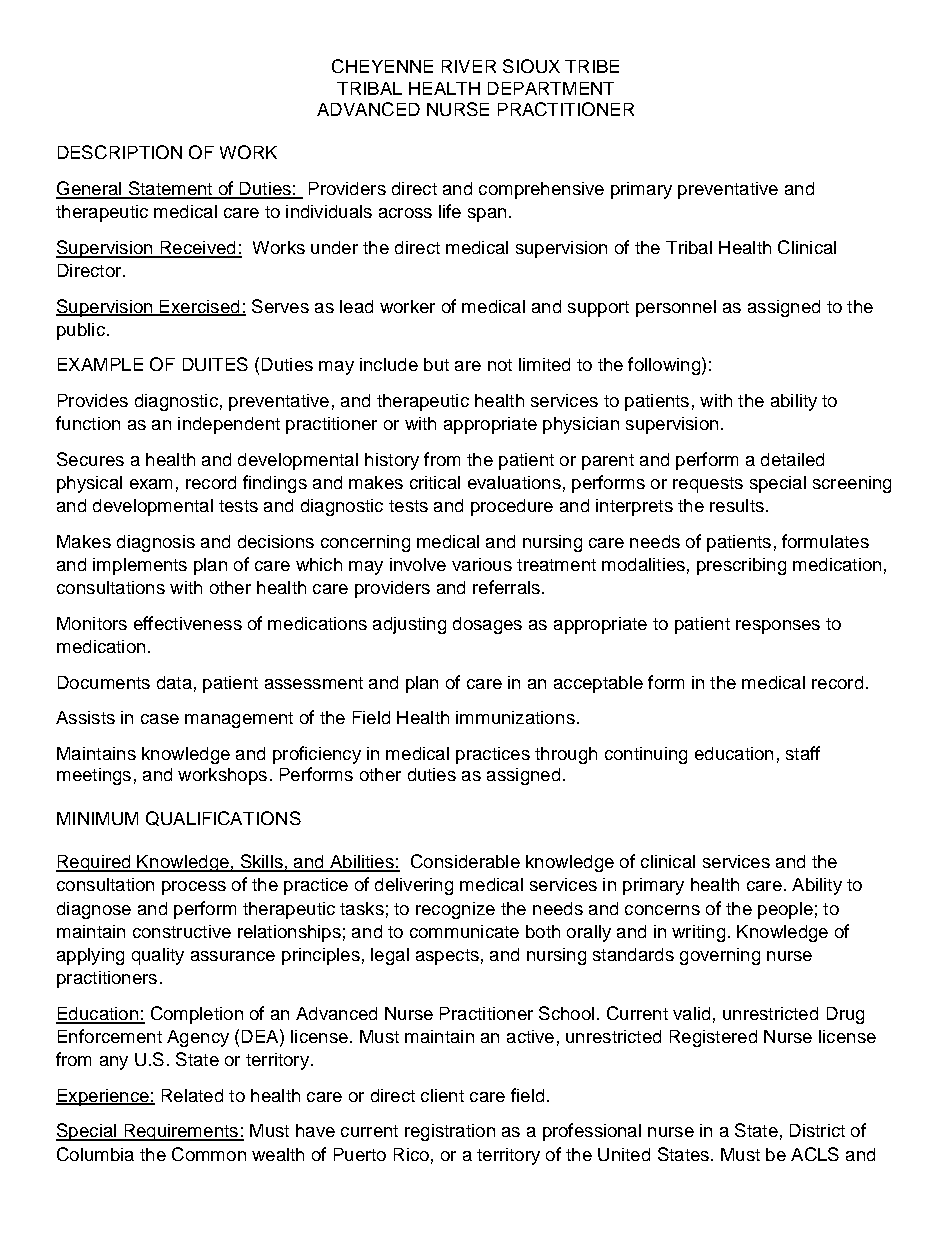  I want to click on DESCRIPTION, so click(120, 152).
